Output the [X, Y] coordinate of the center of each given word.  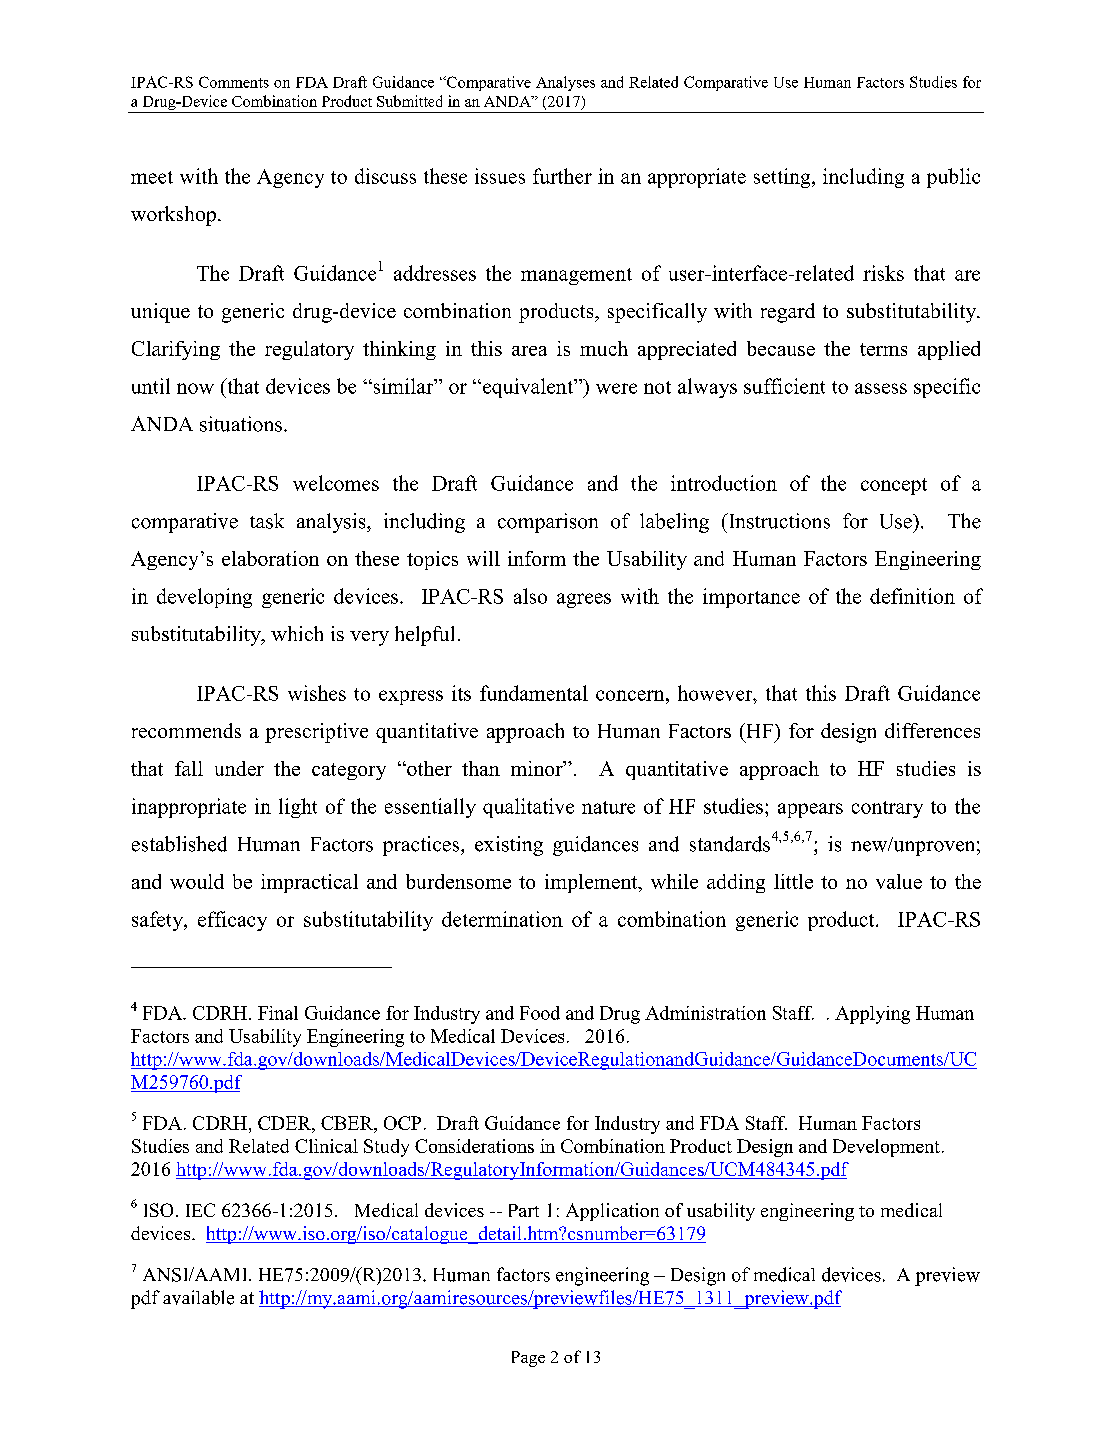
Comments [234, 82]
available [198, 1297]
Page [528, 1359]
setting [783, 178]
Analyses [565, 83]
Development [886, 1148]
